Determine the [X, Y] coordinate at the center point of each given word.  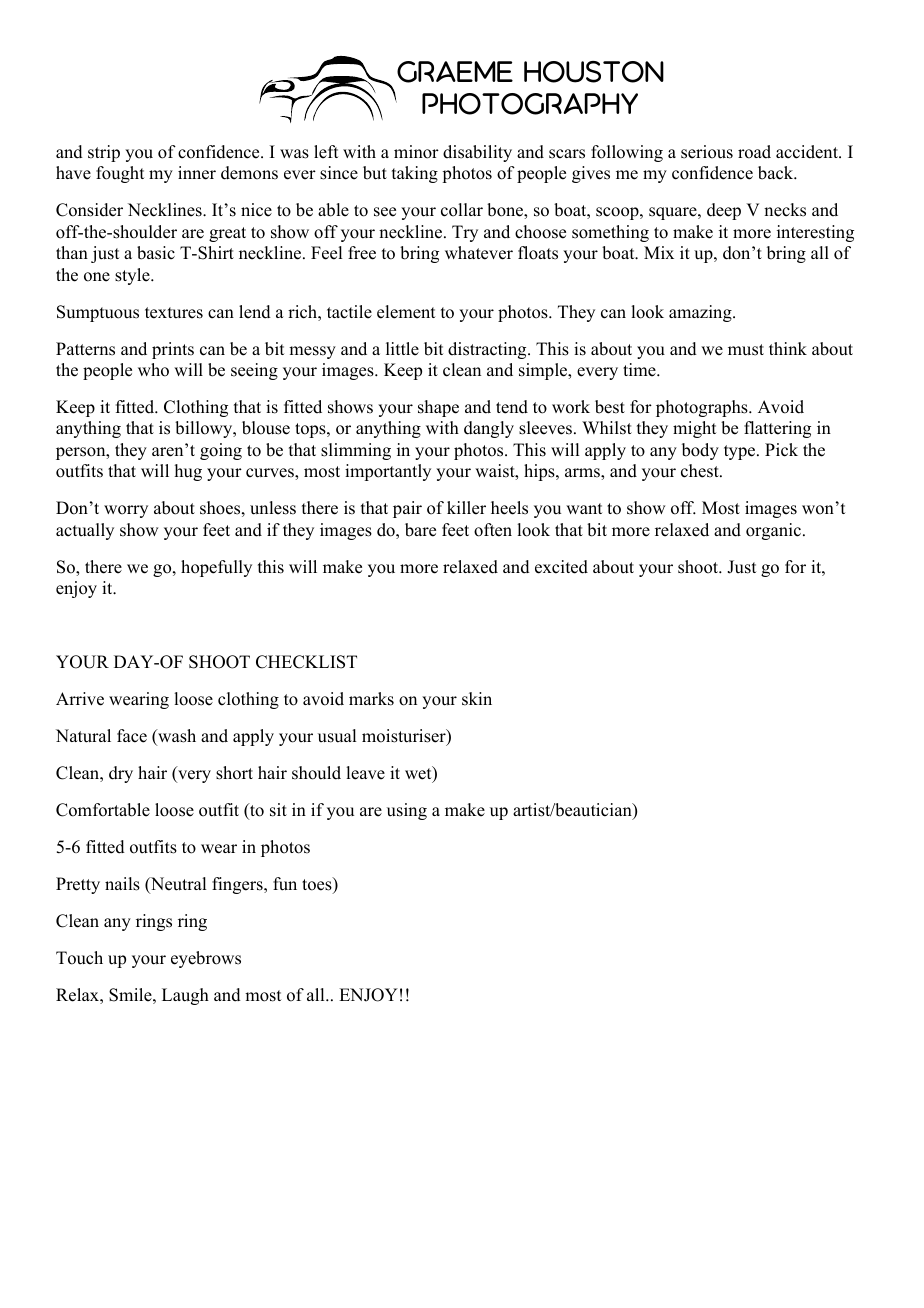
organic [775, 531]
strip [104, 153]
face [132, 736]
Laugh [185, 996]
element [406, 312]
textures [174, 313]
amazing [701, 313]
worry [126, 511]
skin [477, 699]
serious [707, 152]
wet [419, 774]
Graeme [455, 72]
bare [420, 530]
